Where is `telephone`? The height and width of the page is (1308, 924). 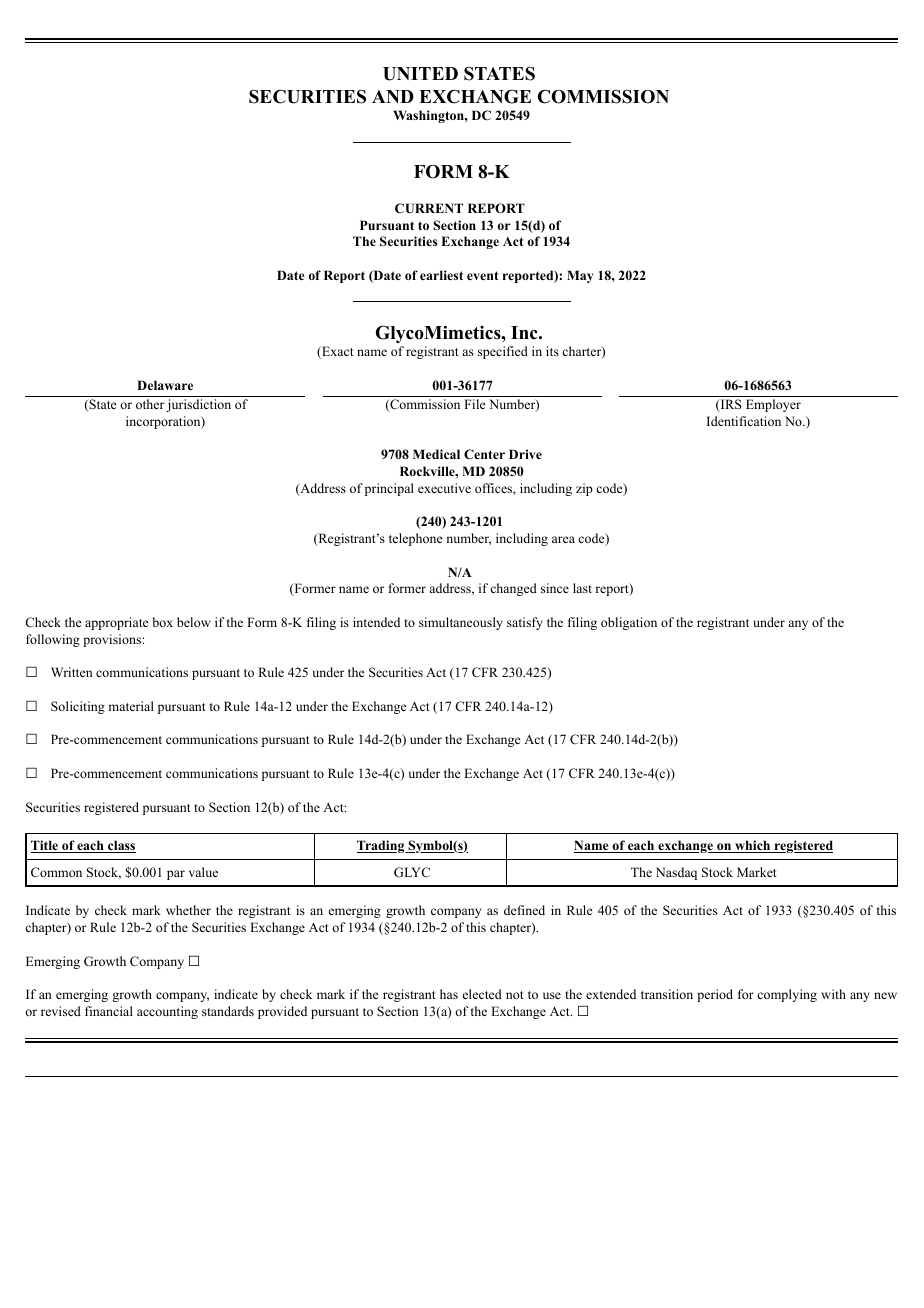
telephone is located at coordinates (416, 539).
